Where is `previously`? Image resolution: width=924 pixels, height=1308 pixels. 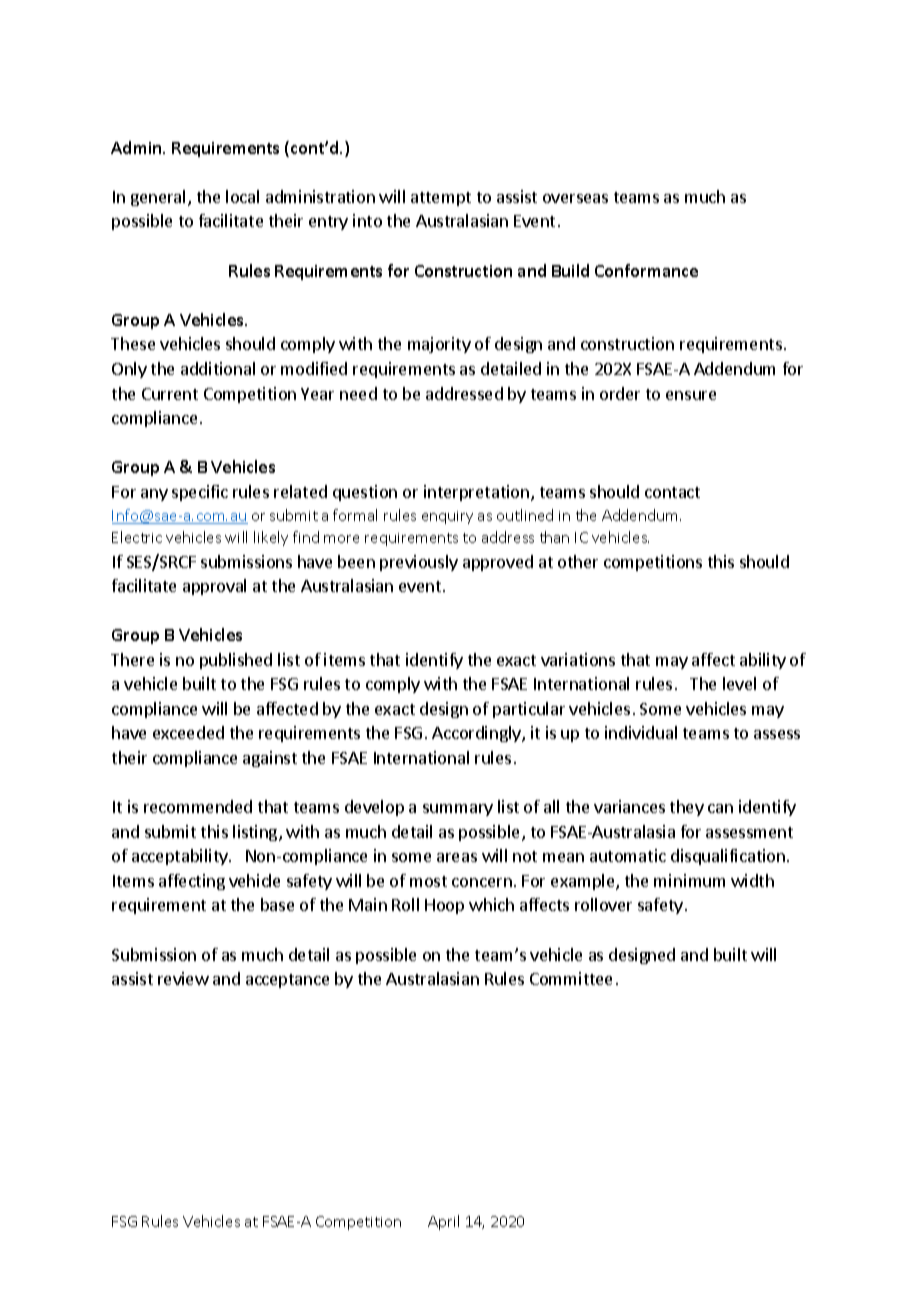 previously is located at coordinates (419, 563).
